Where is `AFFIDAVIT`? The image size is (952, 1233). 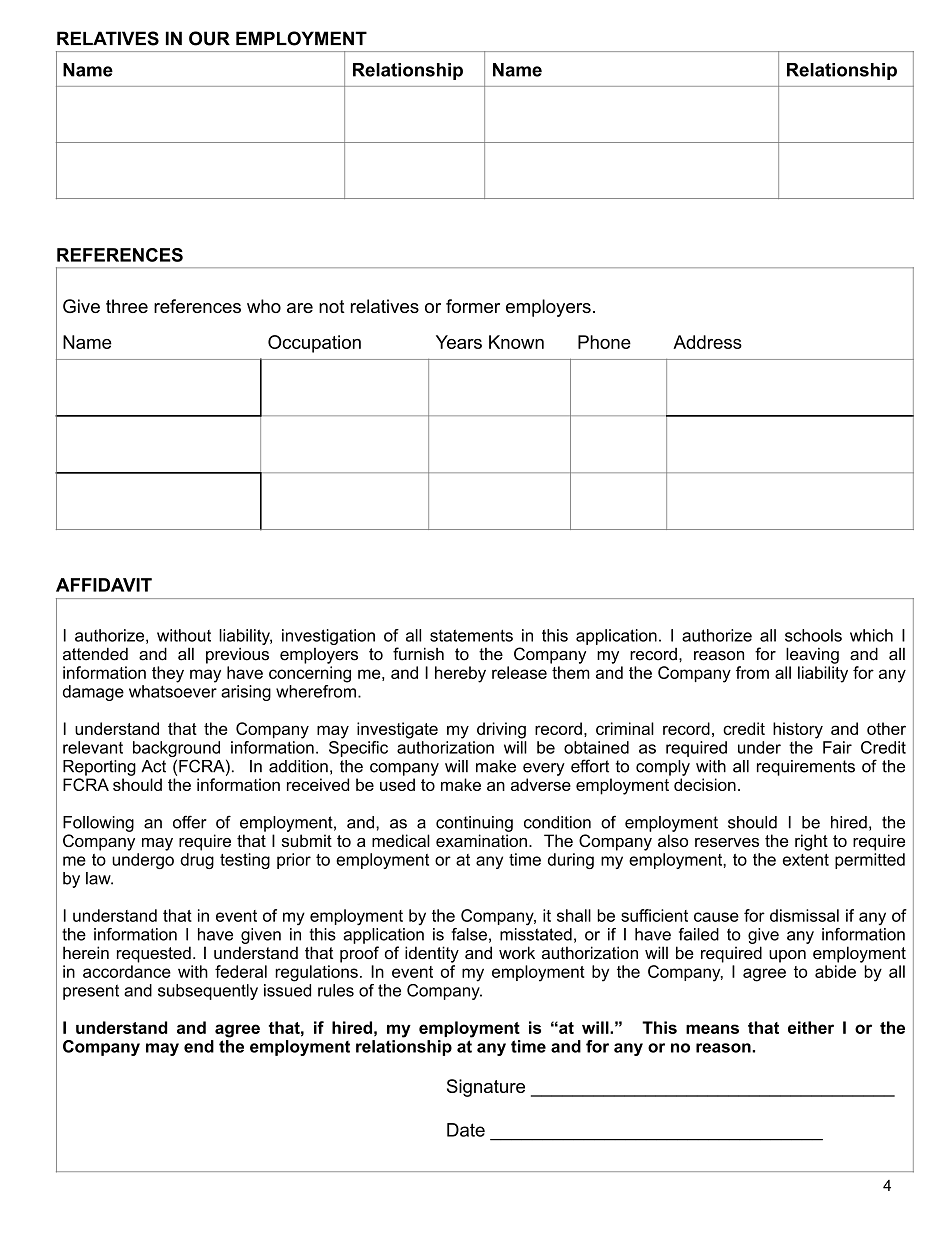 AFFIDAVIT is located at coordinates (104, 585).
